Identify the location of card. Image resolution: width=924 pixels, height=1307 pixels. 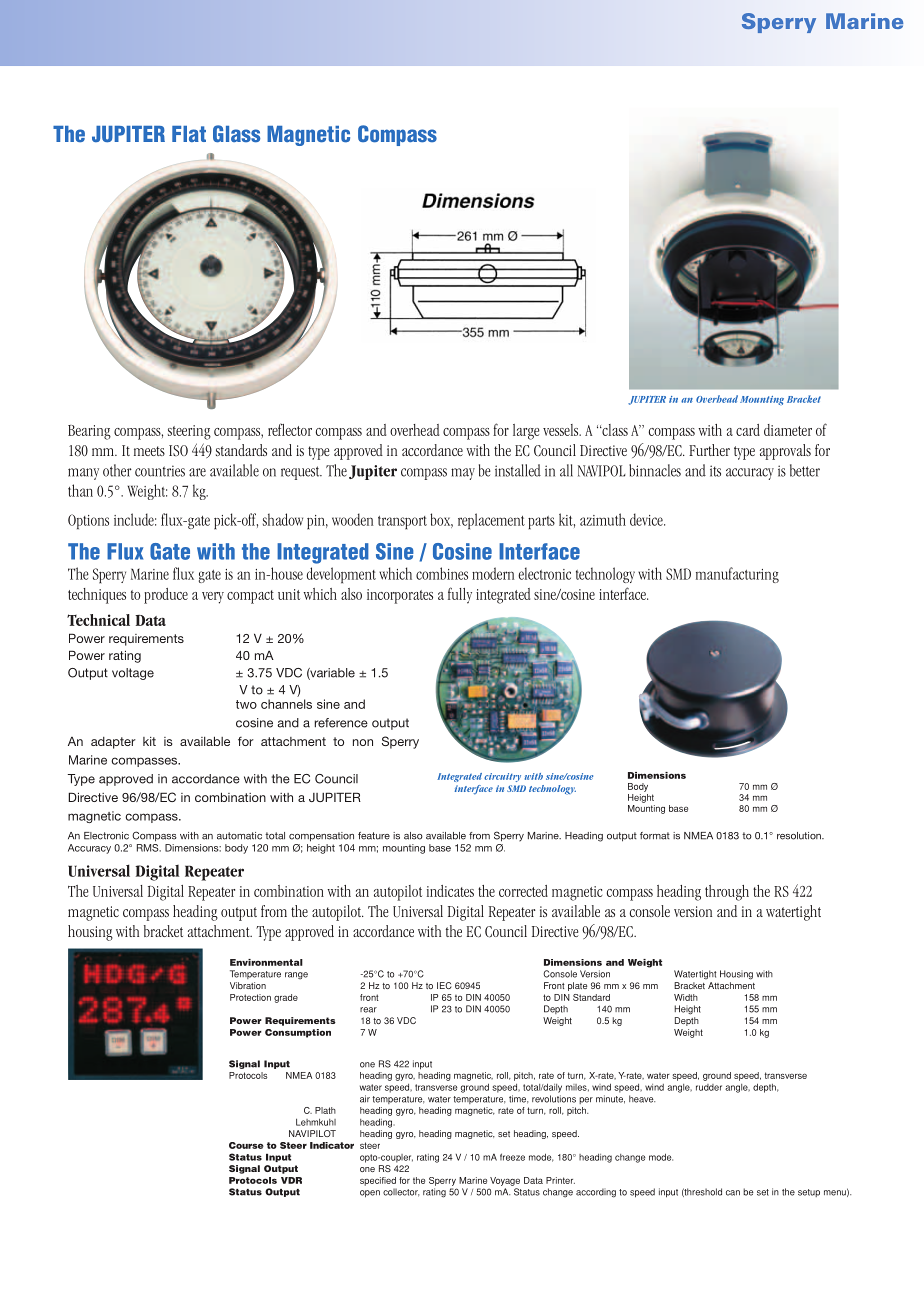
(748, 430).
